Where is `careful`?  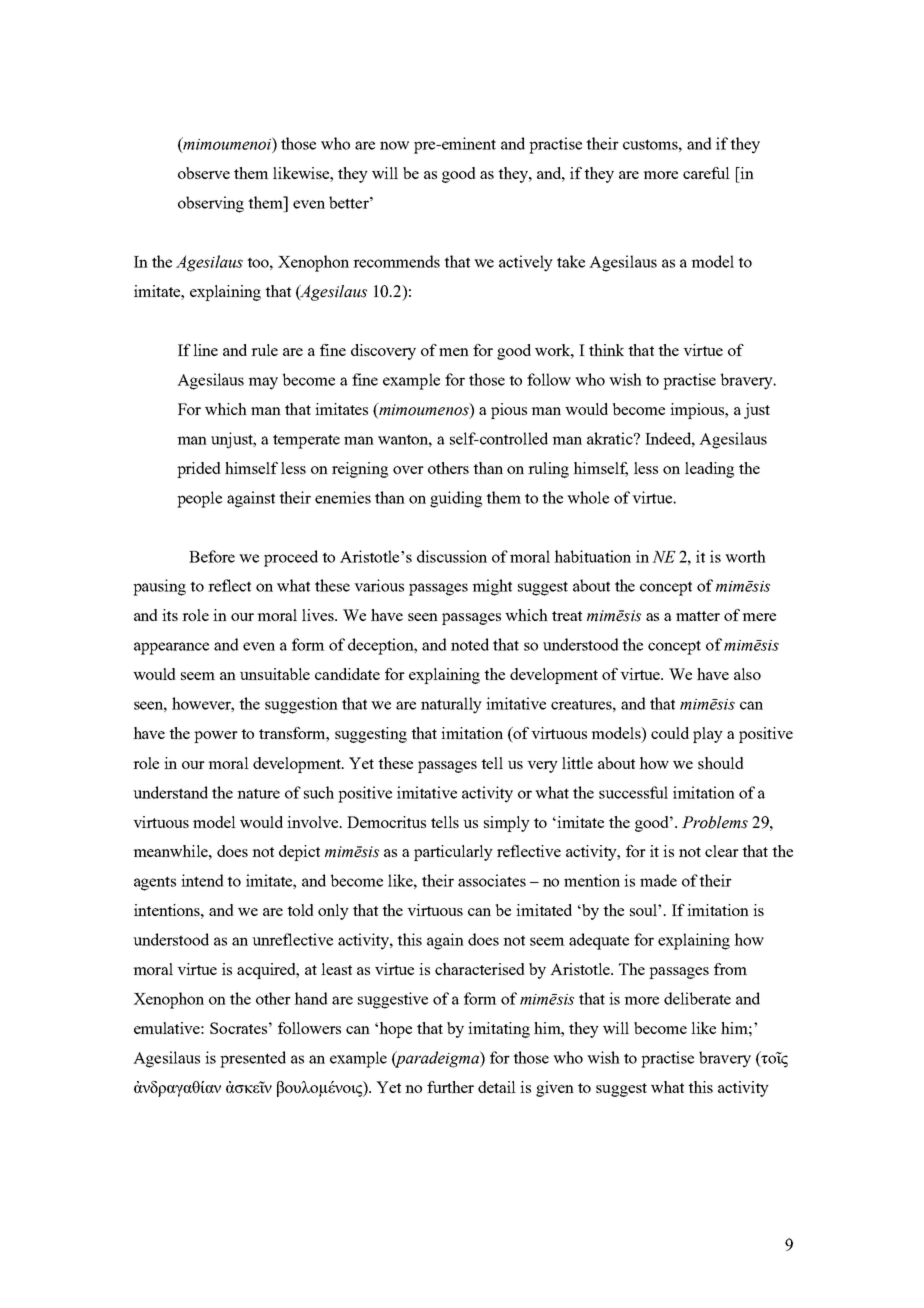 careful is located at coordinates (706, 173).
